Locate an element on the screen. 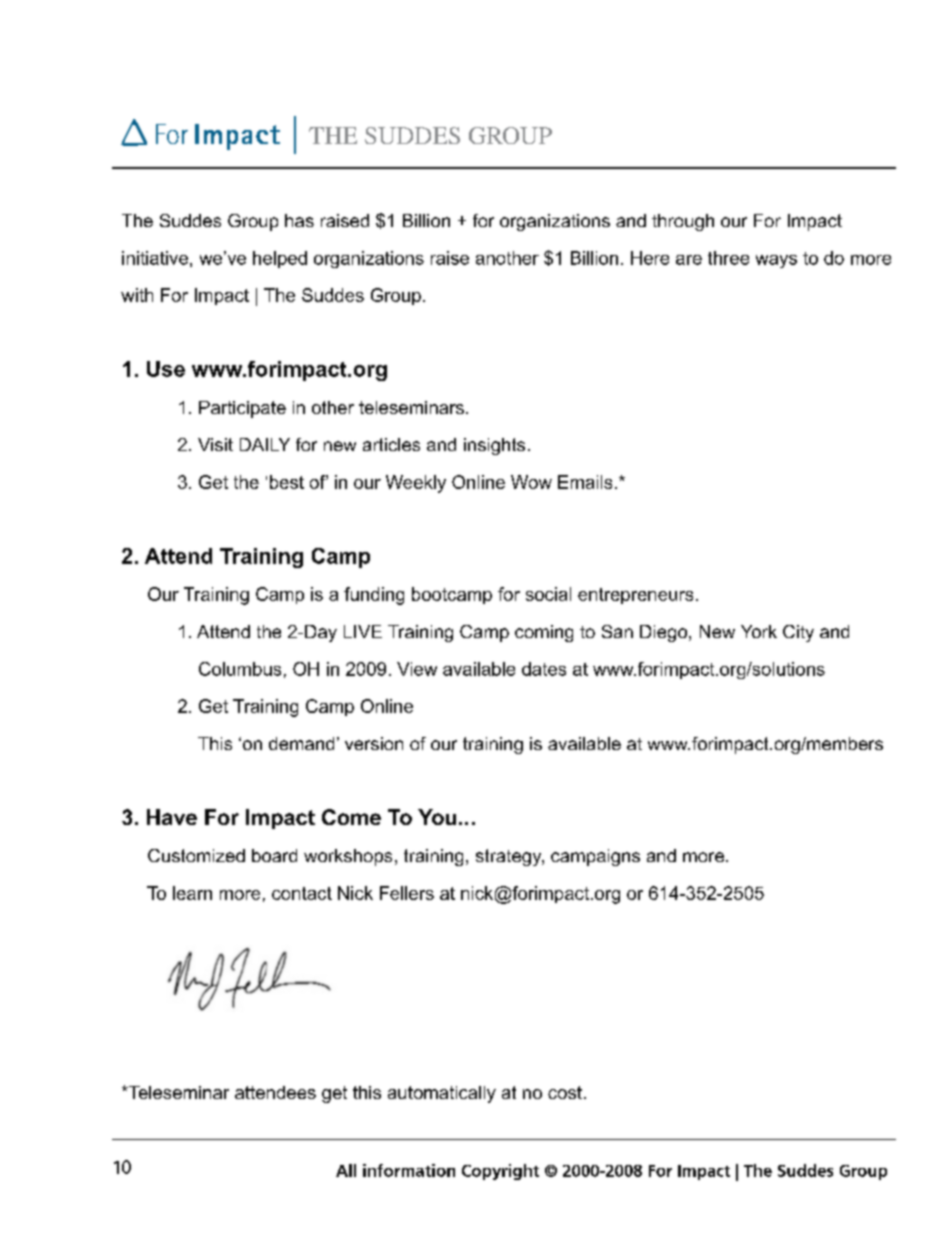  Columbus is located at coordinates (240, 669).
